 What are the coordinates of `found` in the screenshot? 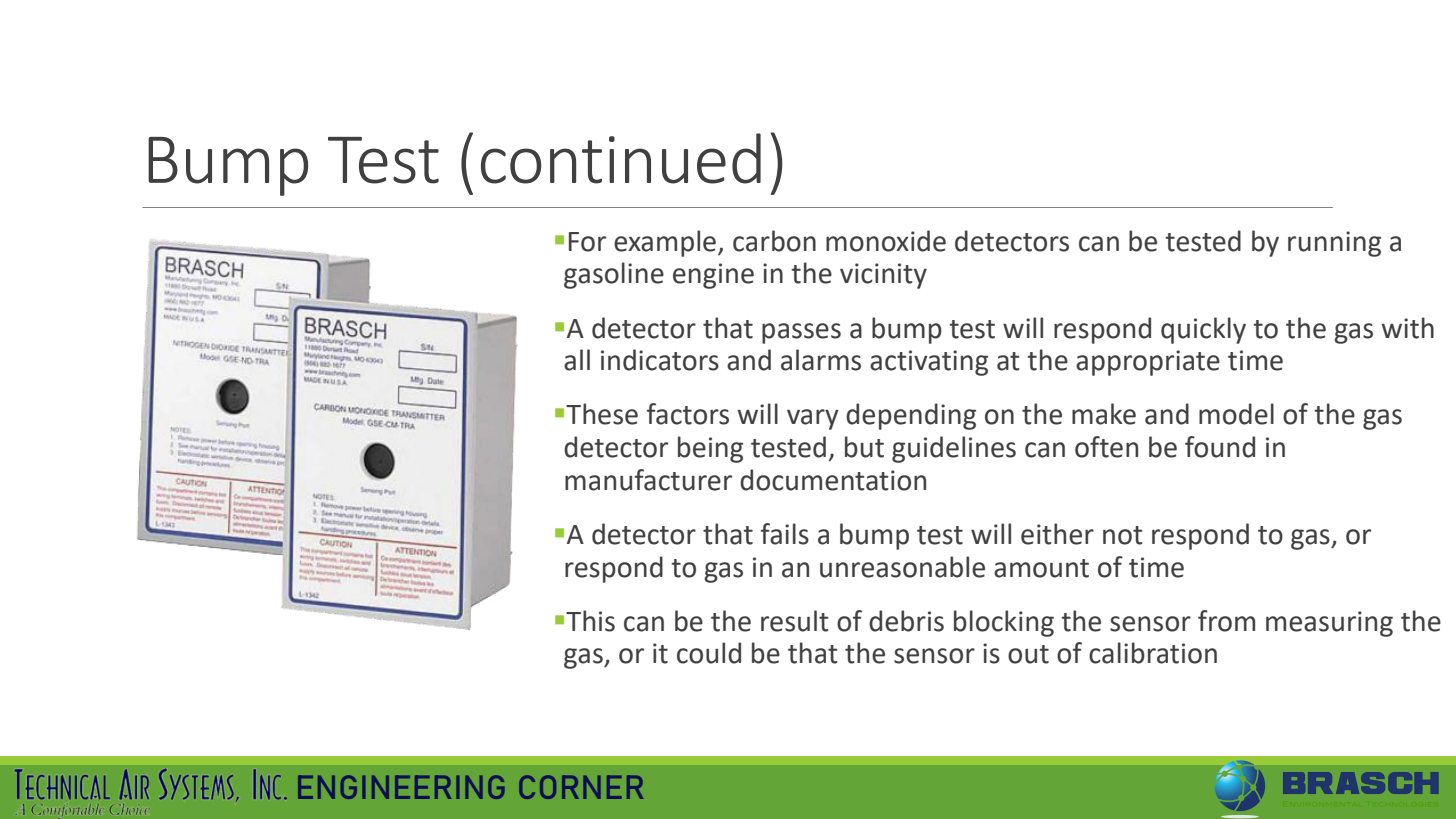 It's located at (1220, 447).
